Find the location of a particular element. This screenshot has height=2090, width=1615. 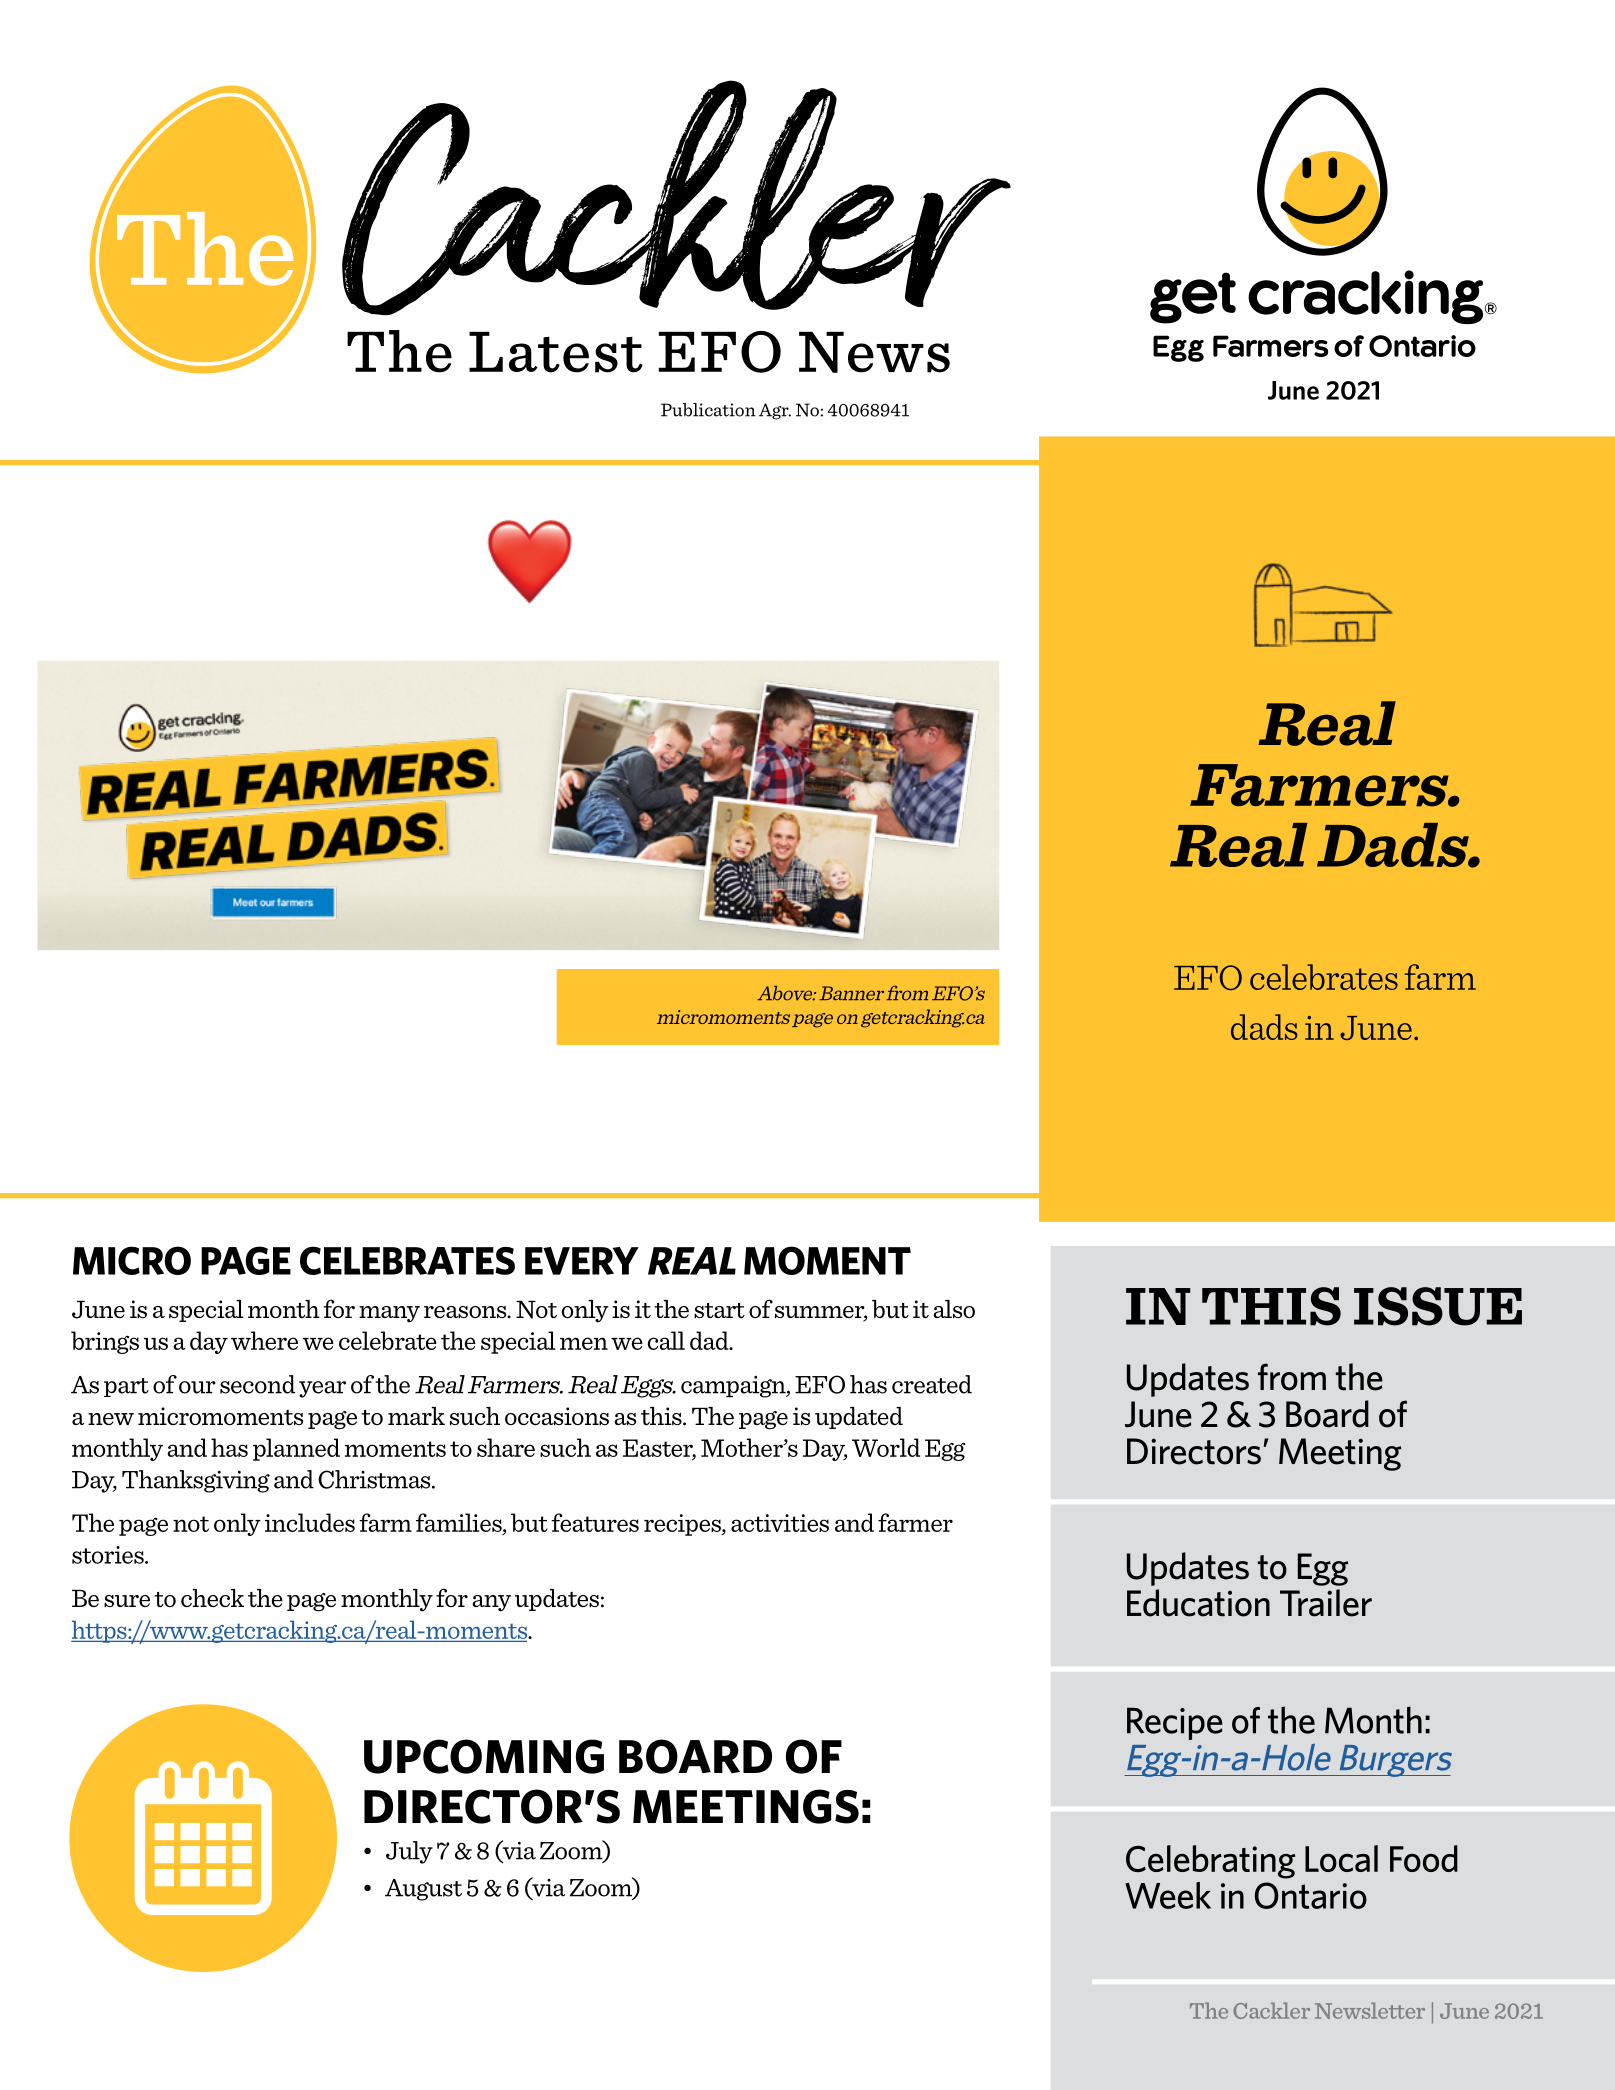

Publication is located at coordinates (708, 410).
